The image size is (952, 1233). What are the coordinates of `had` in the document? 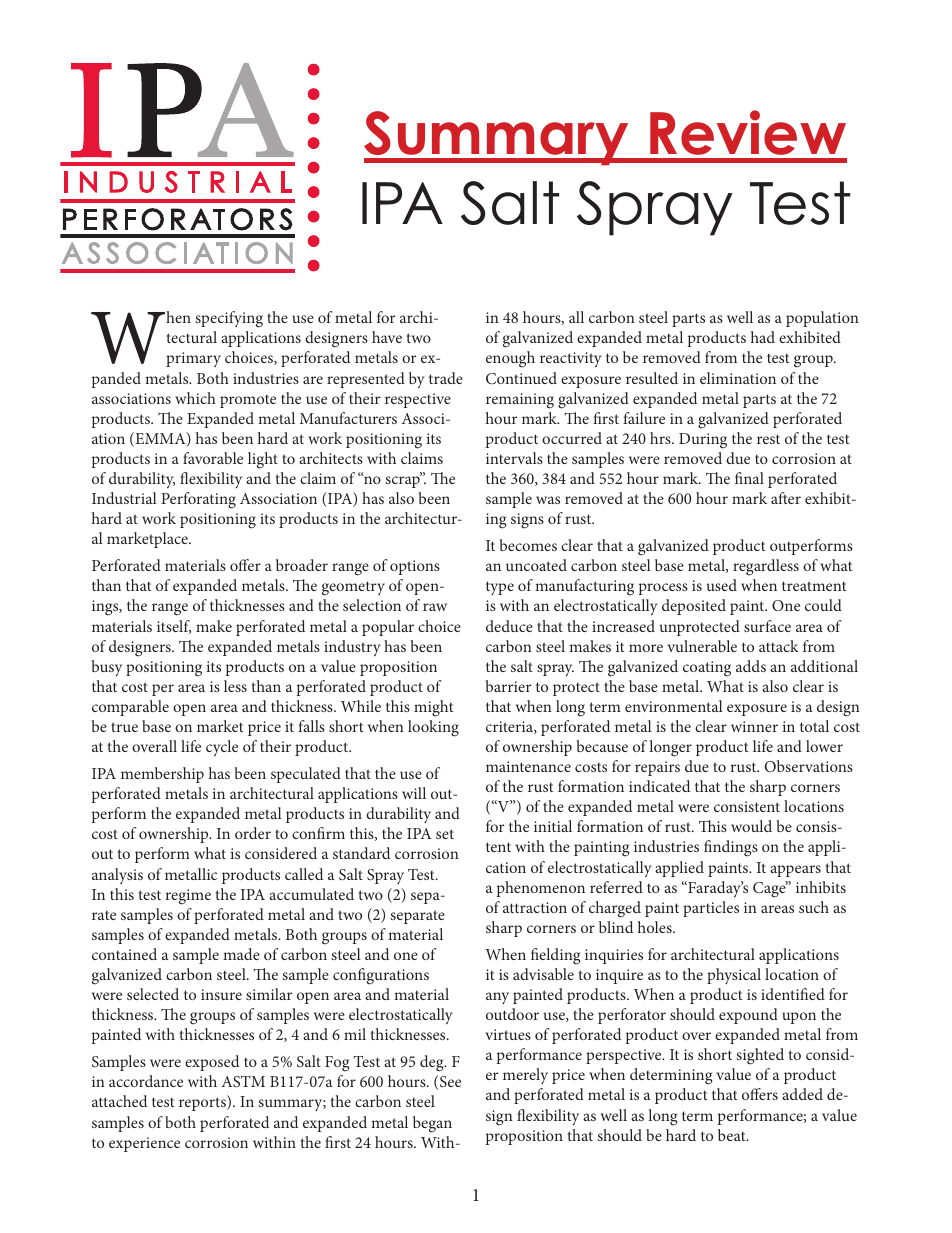 It's located at (763, 337).
